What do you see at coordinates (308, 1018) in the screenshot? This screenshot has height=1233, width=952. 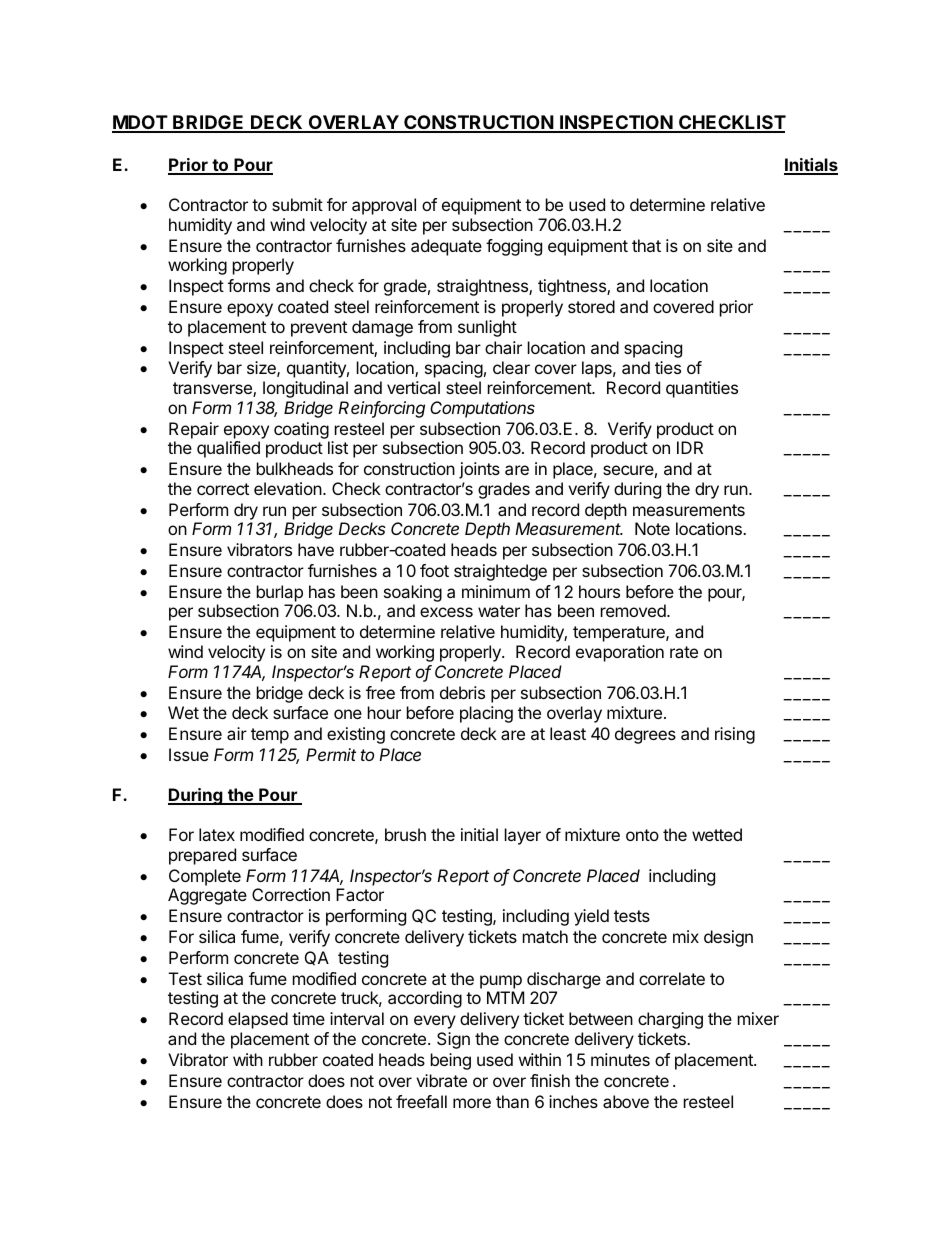 I see `time` at bounding box center [308, 1018].
